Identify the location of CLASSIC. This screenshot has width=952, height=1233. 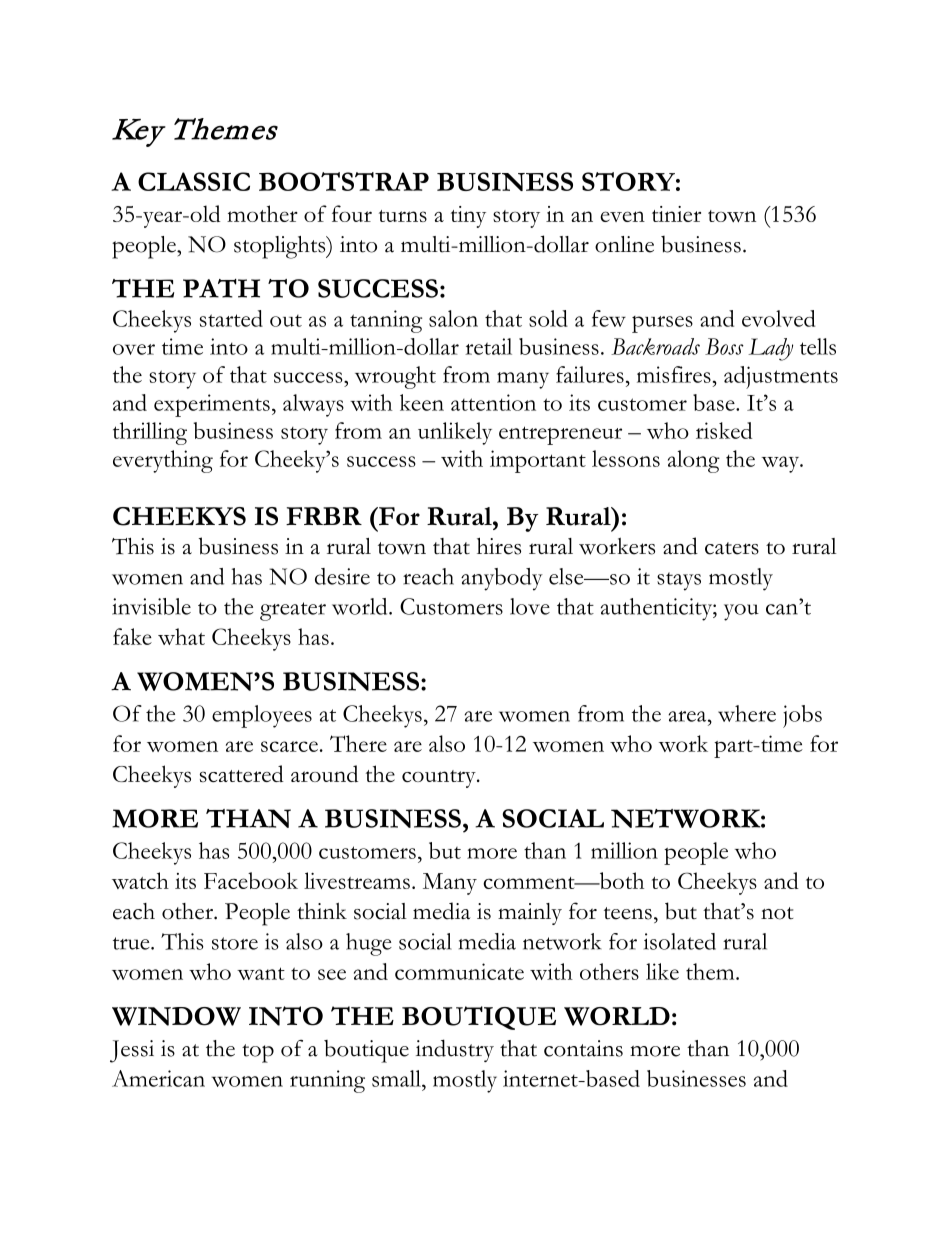
(194, 181).
